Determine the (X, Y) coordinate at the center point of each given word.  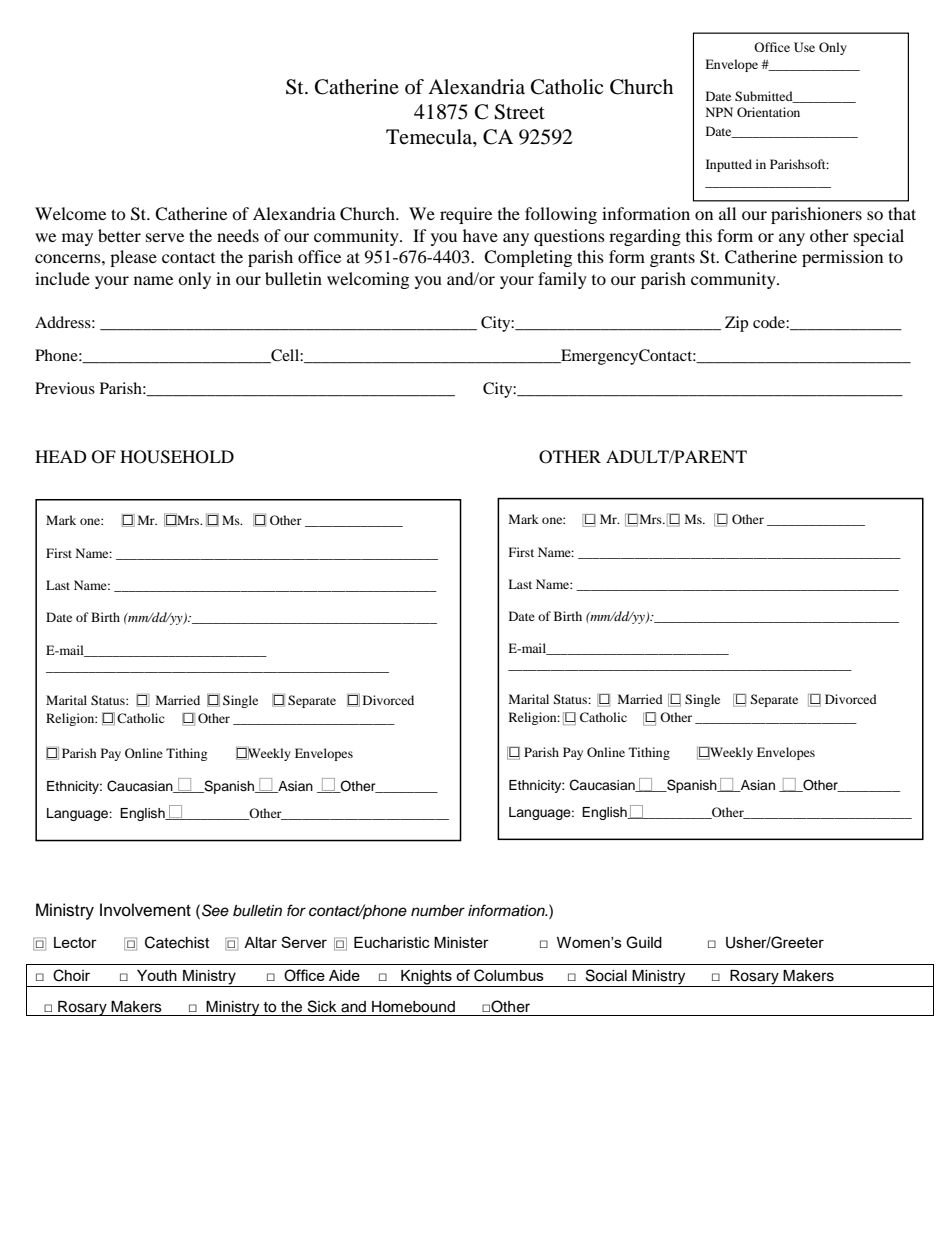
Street (519, 112)
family (562, 280)
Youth (157, 975)
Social (606, 975)
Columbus (509, 975)
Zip (736, 324)
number (438, 911)
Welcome (70, 213)
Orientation (768, 112)
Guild (644, 942)
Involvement (145, 910)
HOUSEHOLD (177, 457)
